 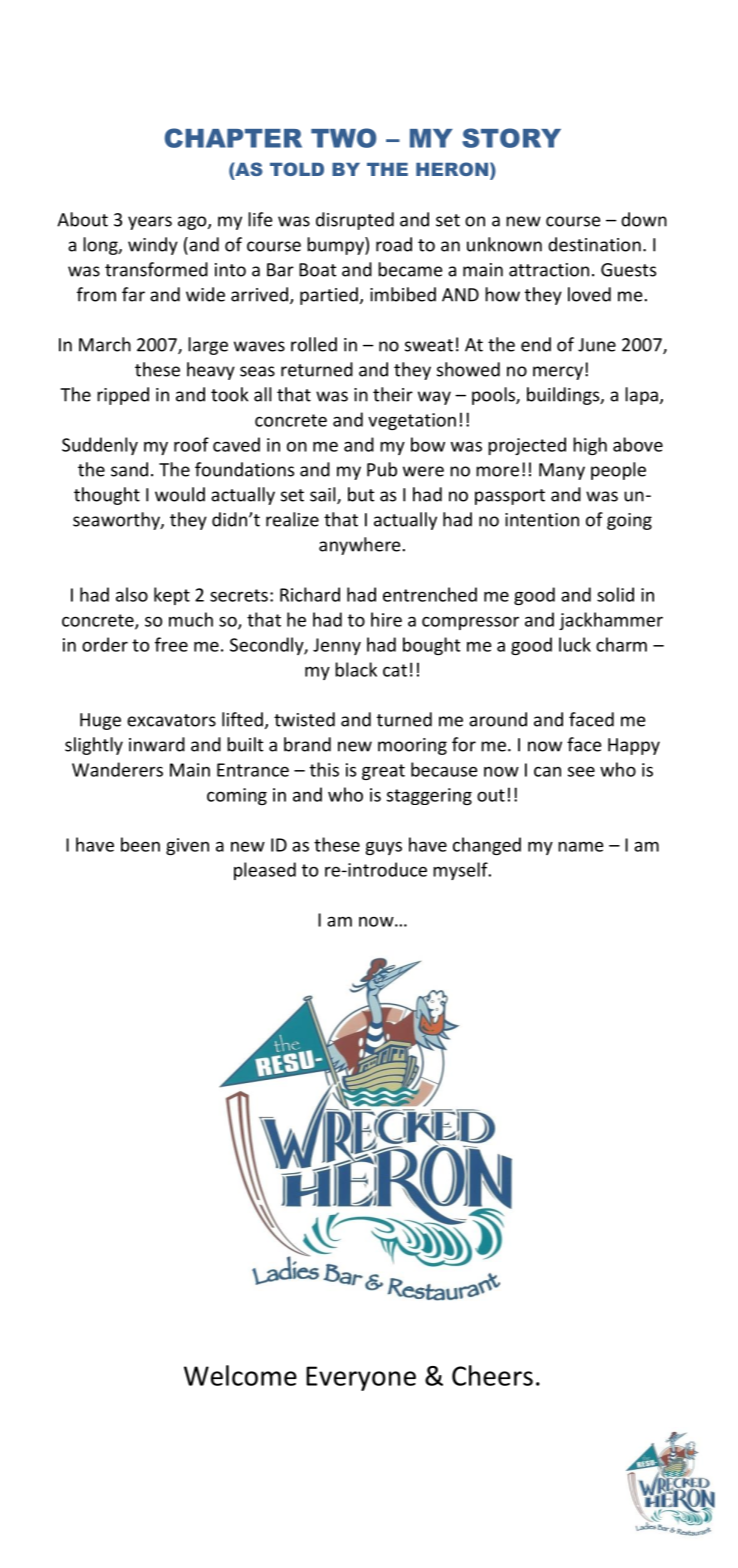 I want to click on name, so click(x=580, y=846).
